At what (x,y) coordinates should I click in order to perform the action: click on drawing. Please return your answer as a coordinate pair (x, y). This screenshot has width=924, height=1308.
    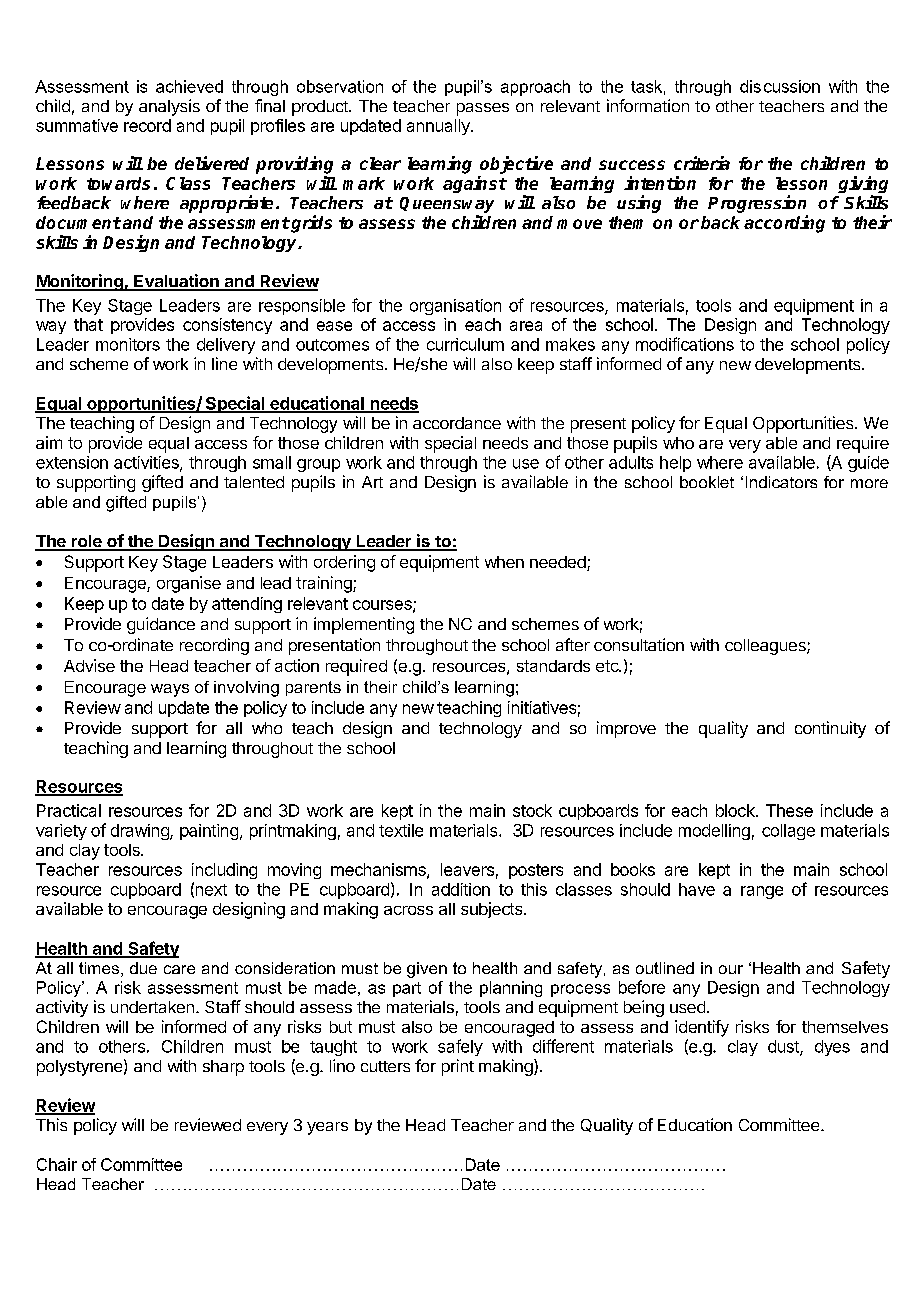
    Looking at the image, I should click on (141, 832).
